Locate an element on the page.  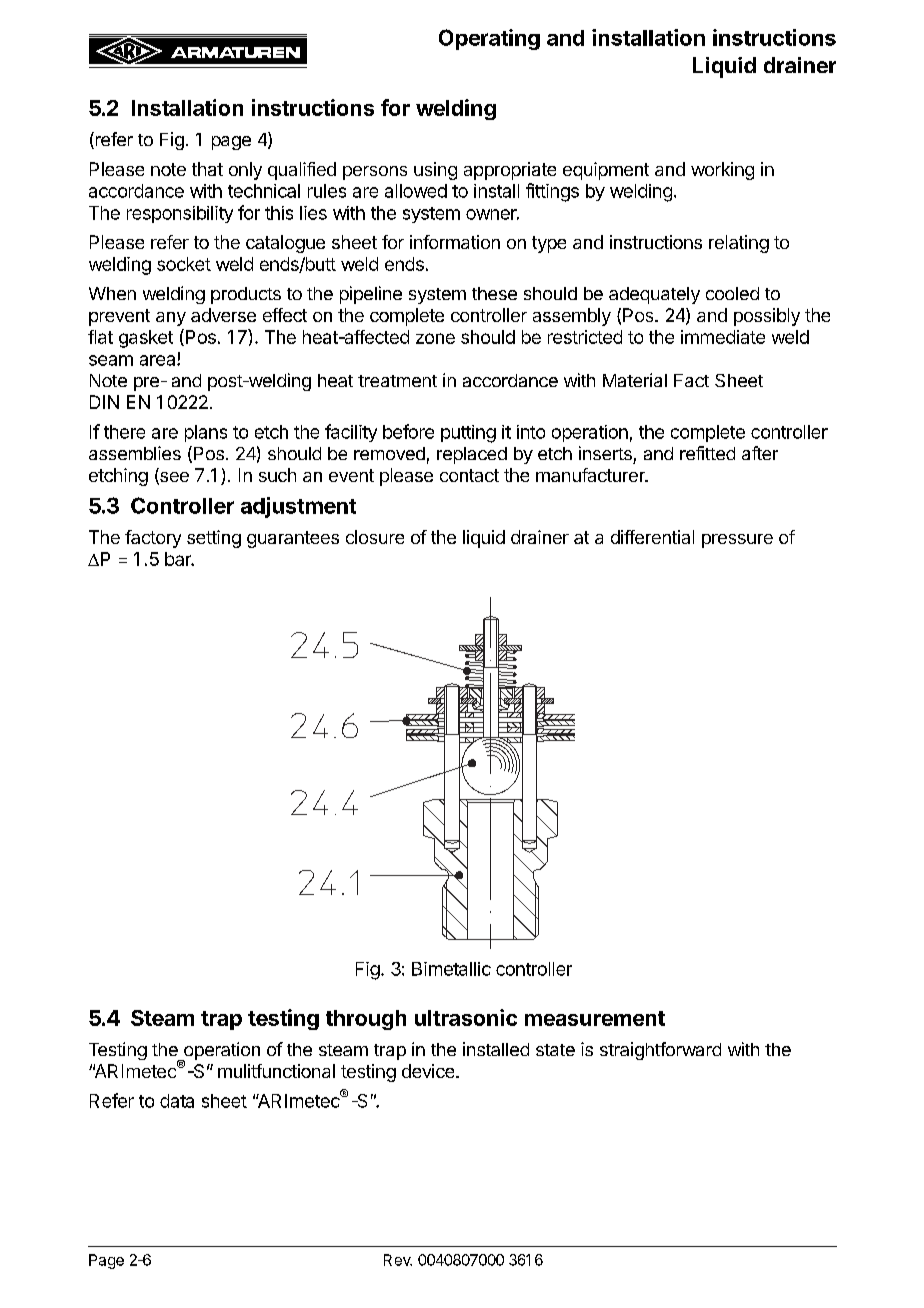
working is located at coordinates (722, 171).
